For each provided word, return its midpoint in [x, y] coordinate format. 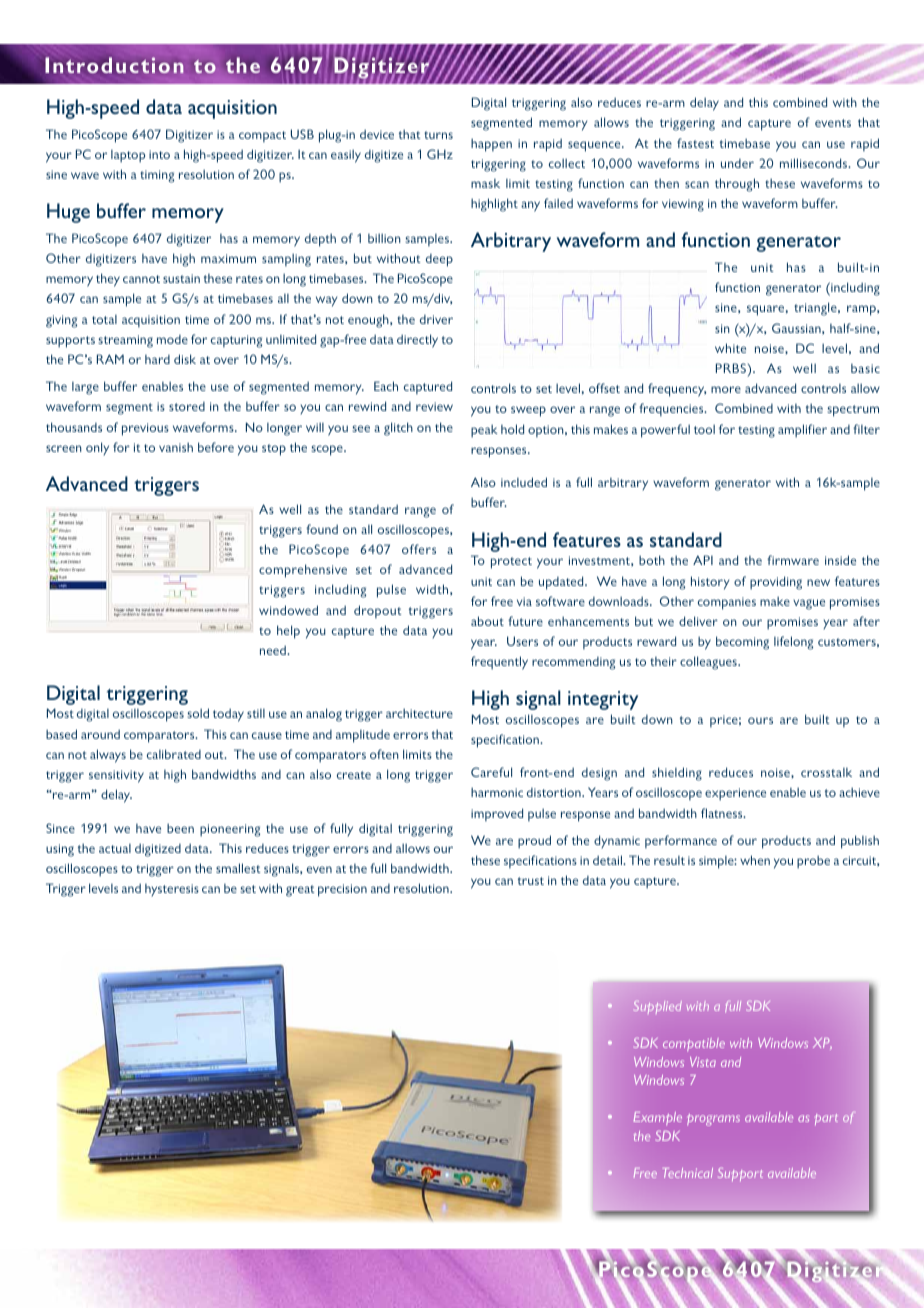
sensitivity [116, 776]
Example [657, 1118]
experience [735, 794]
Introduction [114, 65]
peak [484, 431]
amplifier [802, 431]
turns [438, 135]
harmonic [497, 792]
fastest [695, 143]
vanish [176, 447]
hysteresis [172, 890]
